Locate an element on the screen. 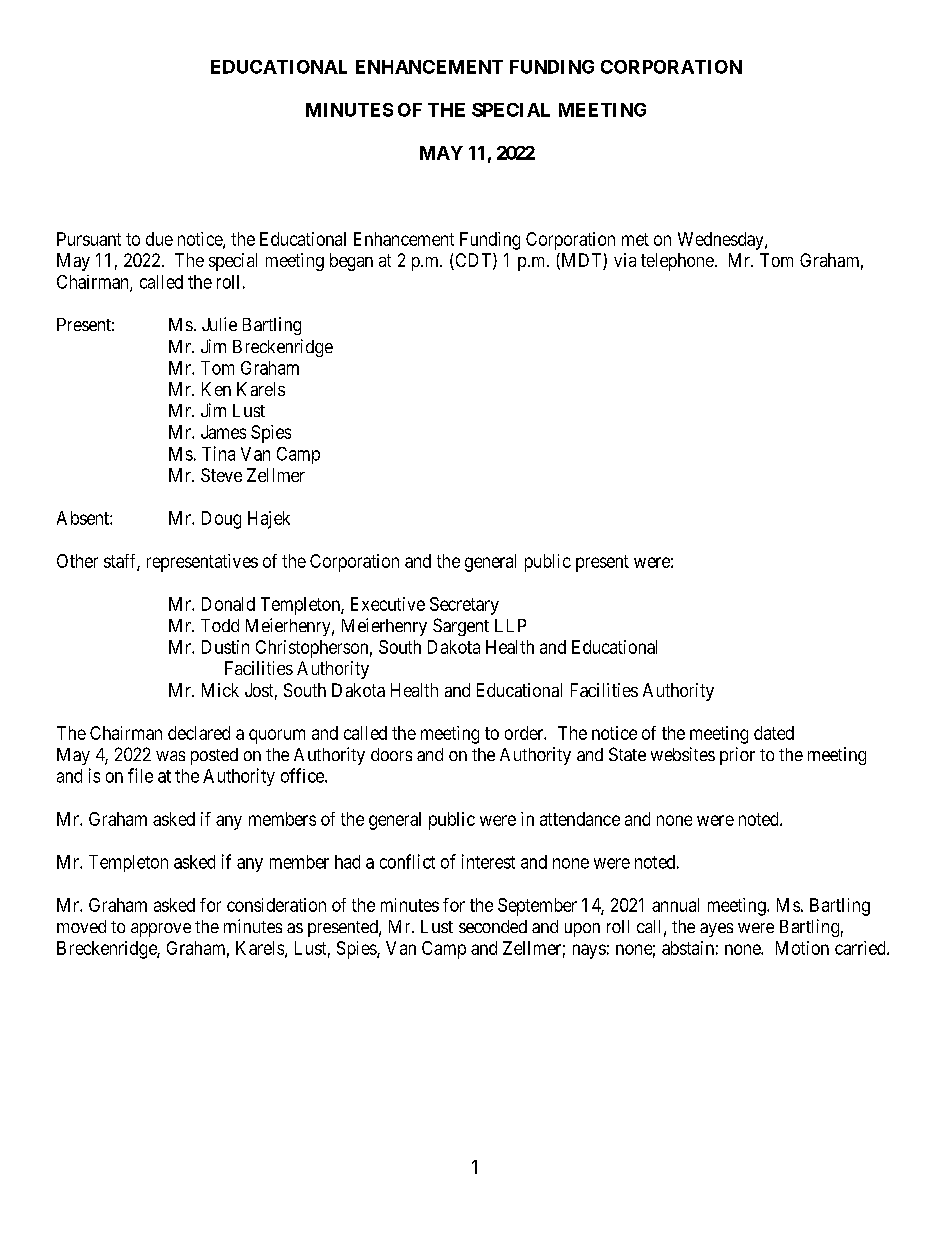 This screenshot has height=1233, width=952. was is located at coordinates (170, 756).
